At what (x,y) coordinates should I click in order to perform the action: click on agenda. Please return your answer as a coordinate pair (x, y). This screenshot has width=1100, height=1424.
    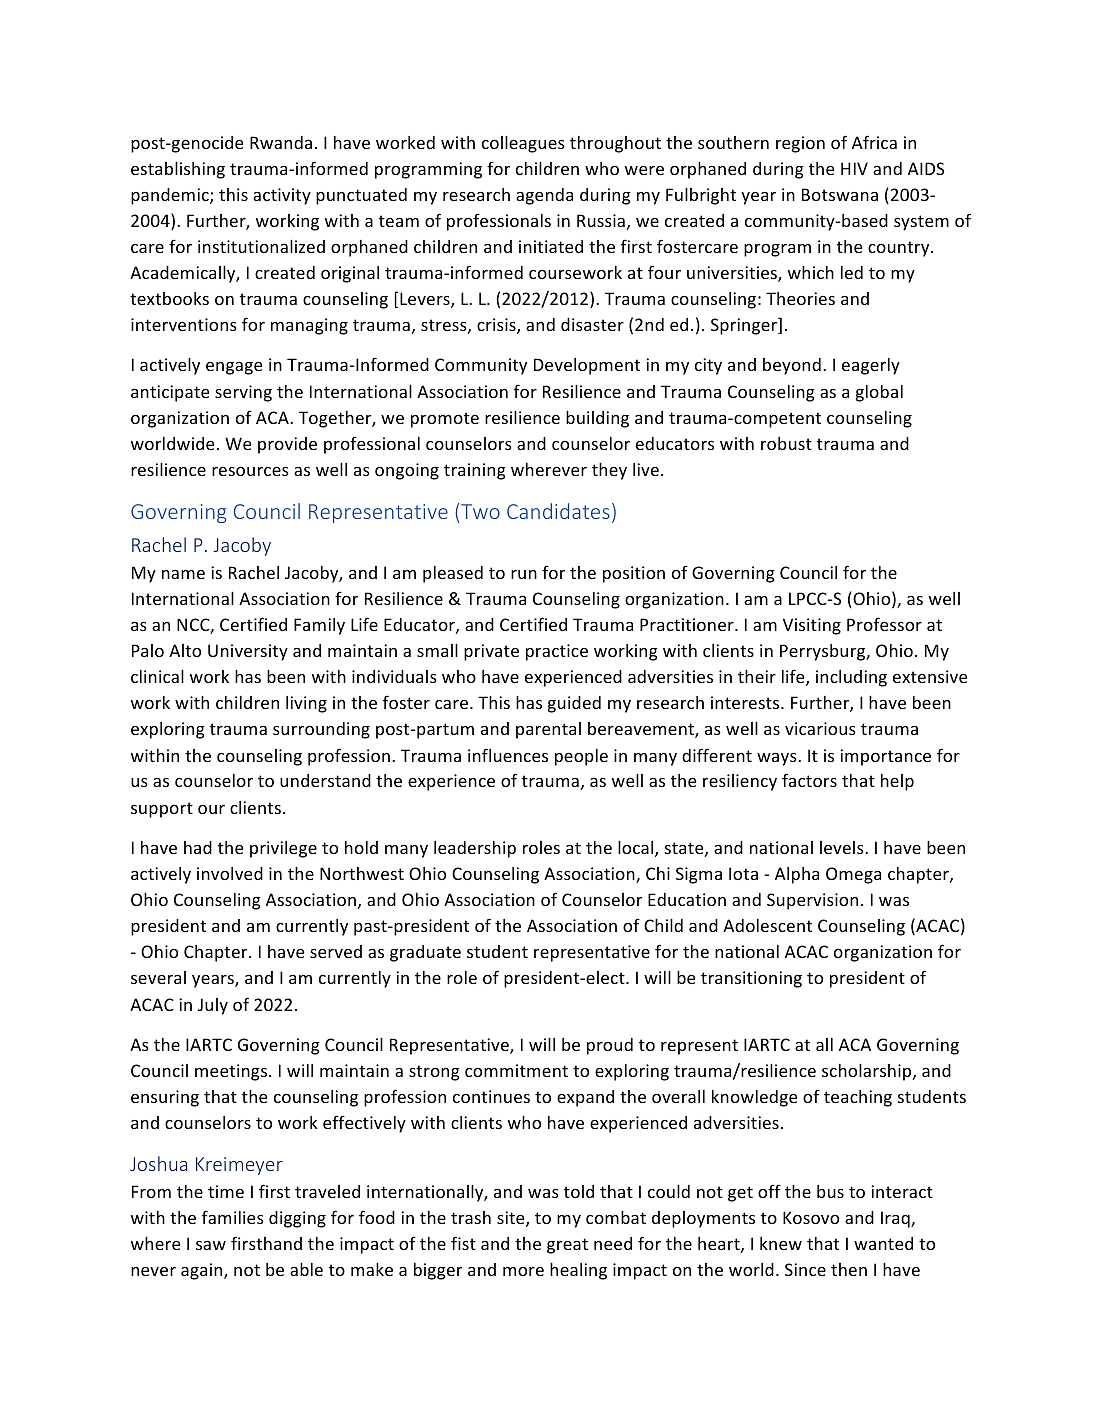
    Looking at the image, I should click on (544, 196).
